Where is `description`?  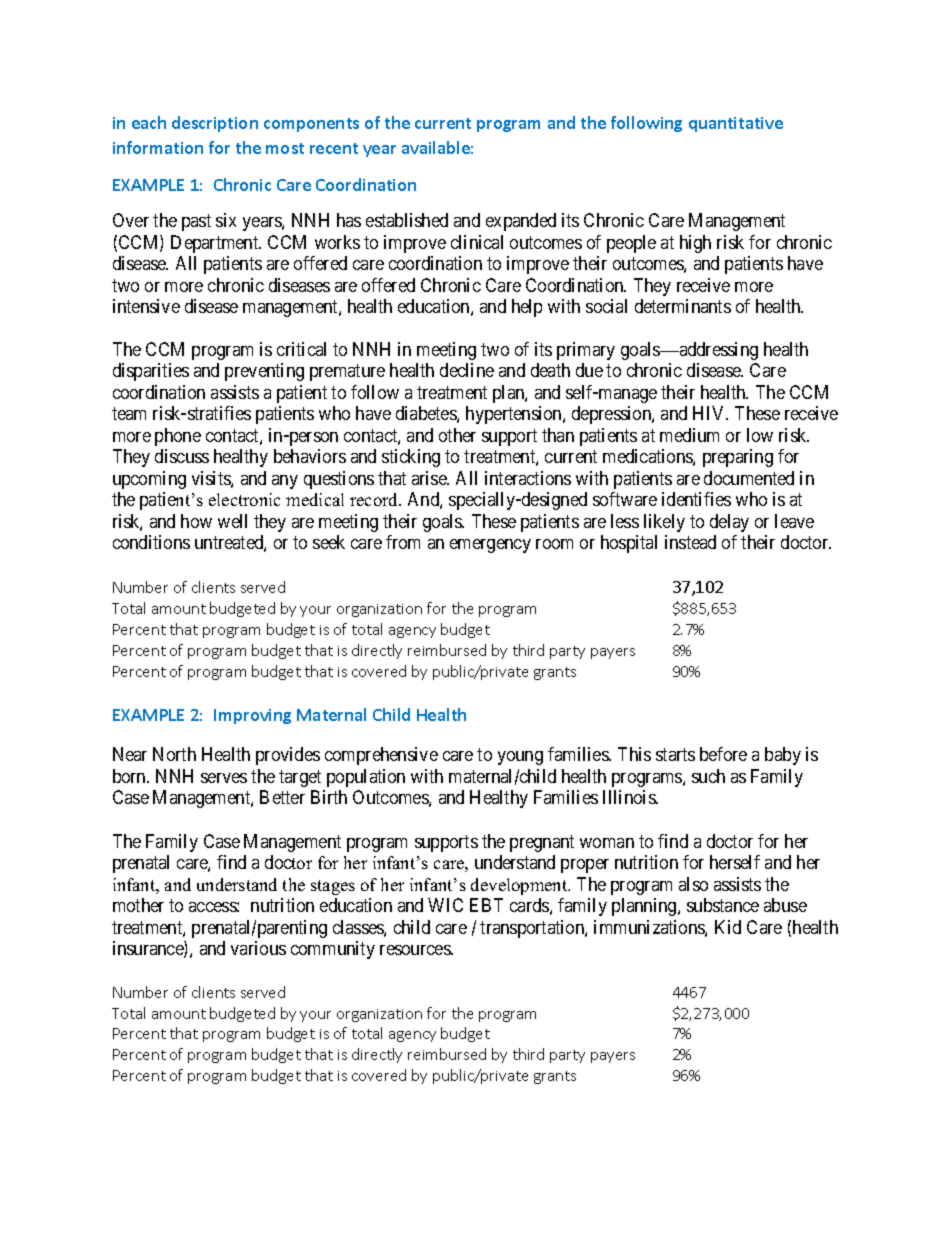 description is located at coordinates (215, 124).
